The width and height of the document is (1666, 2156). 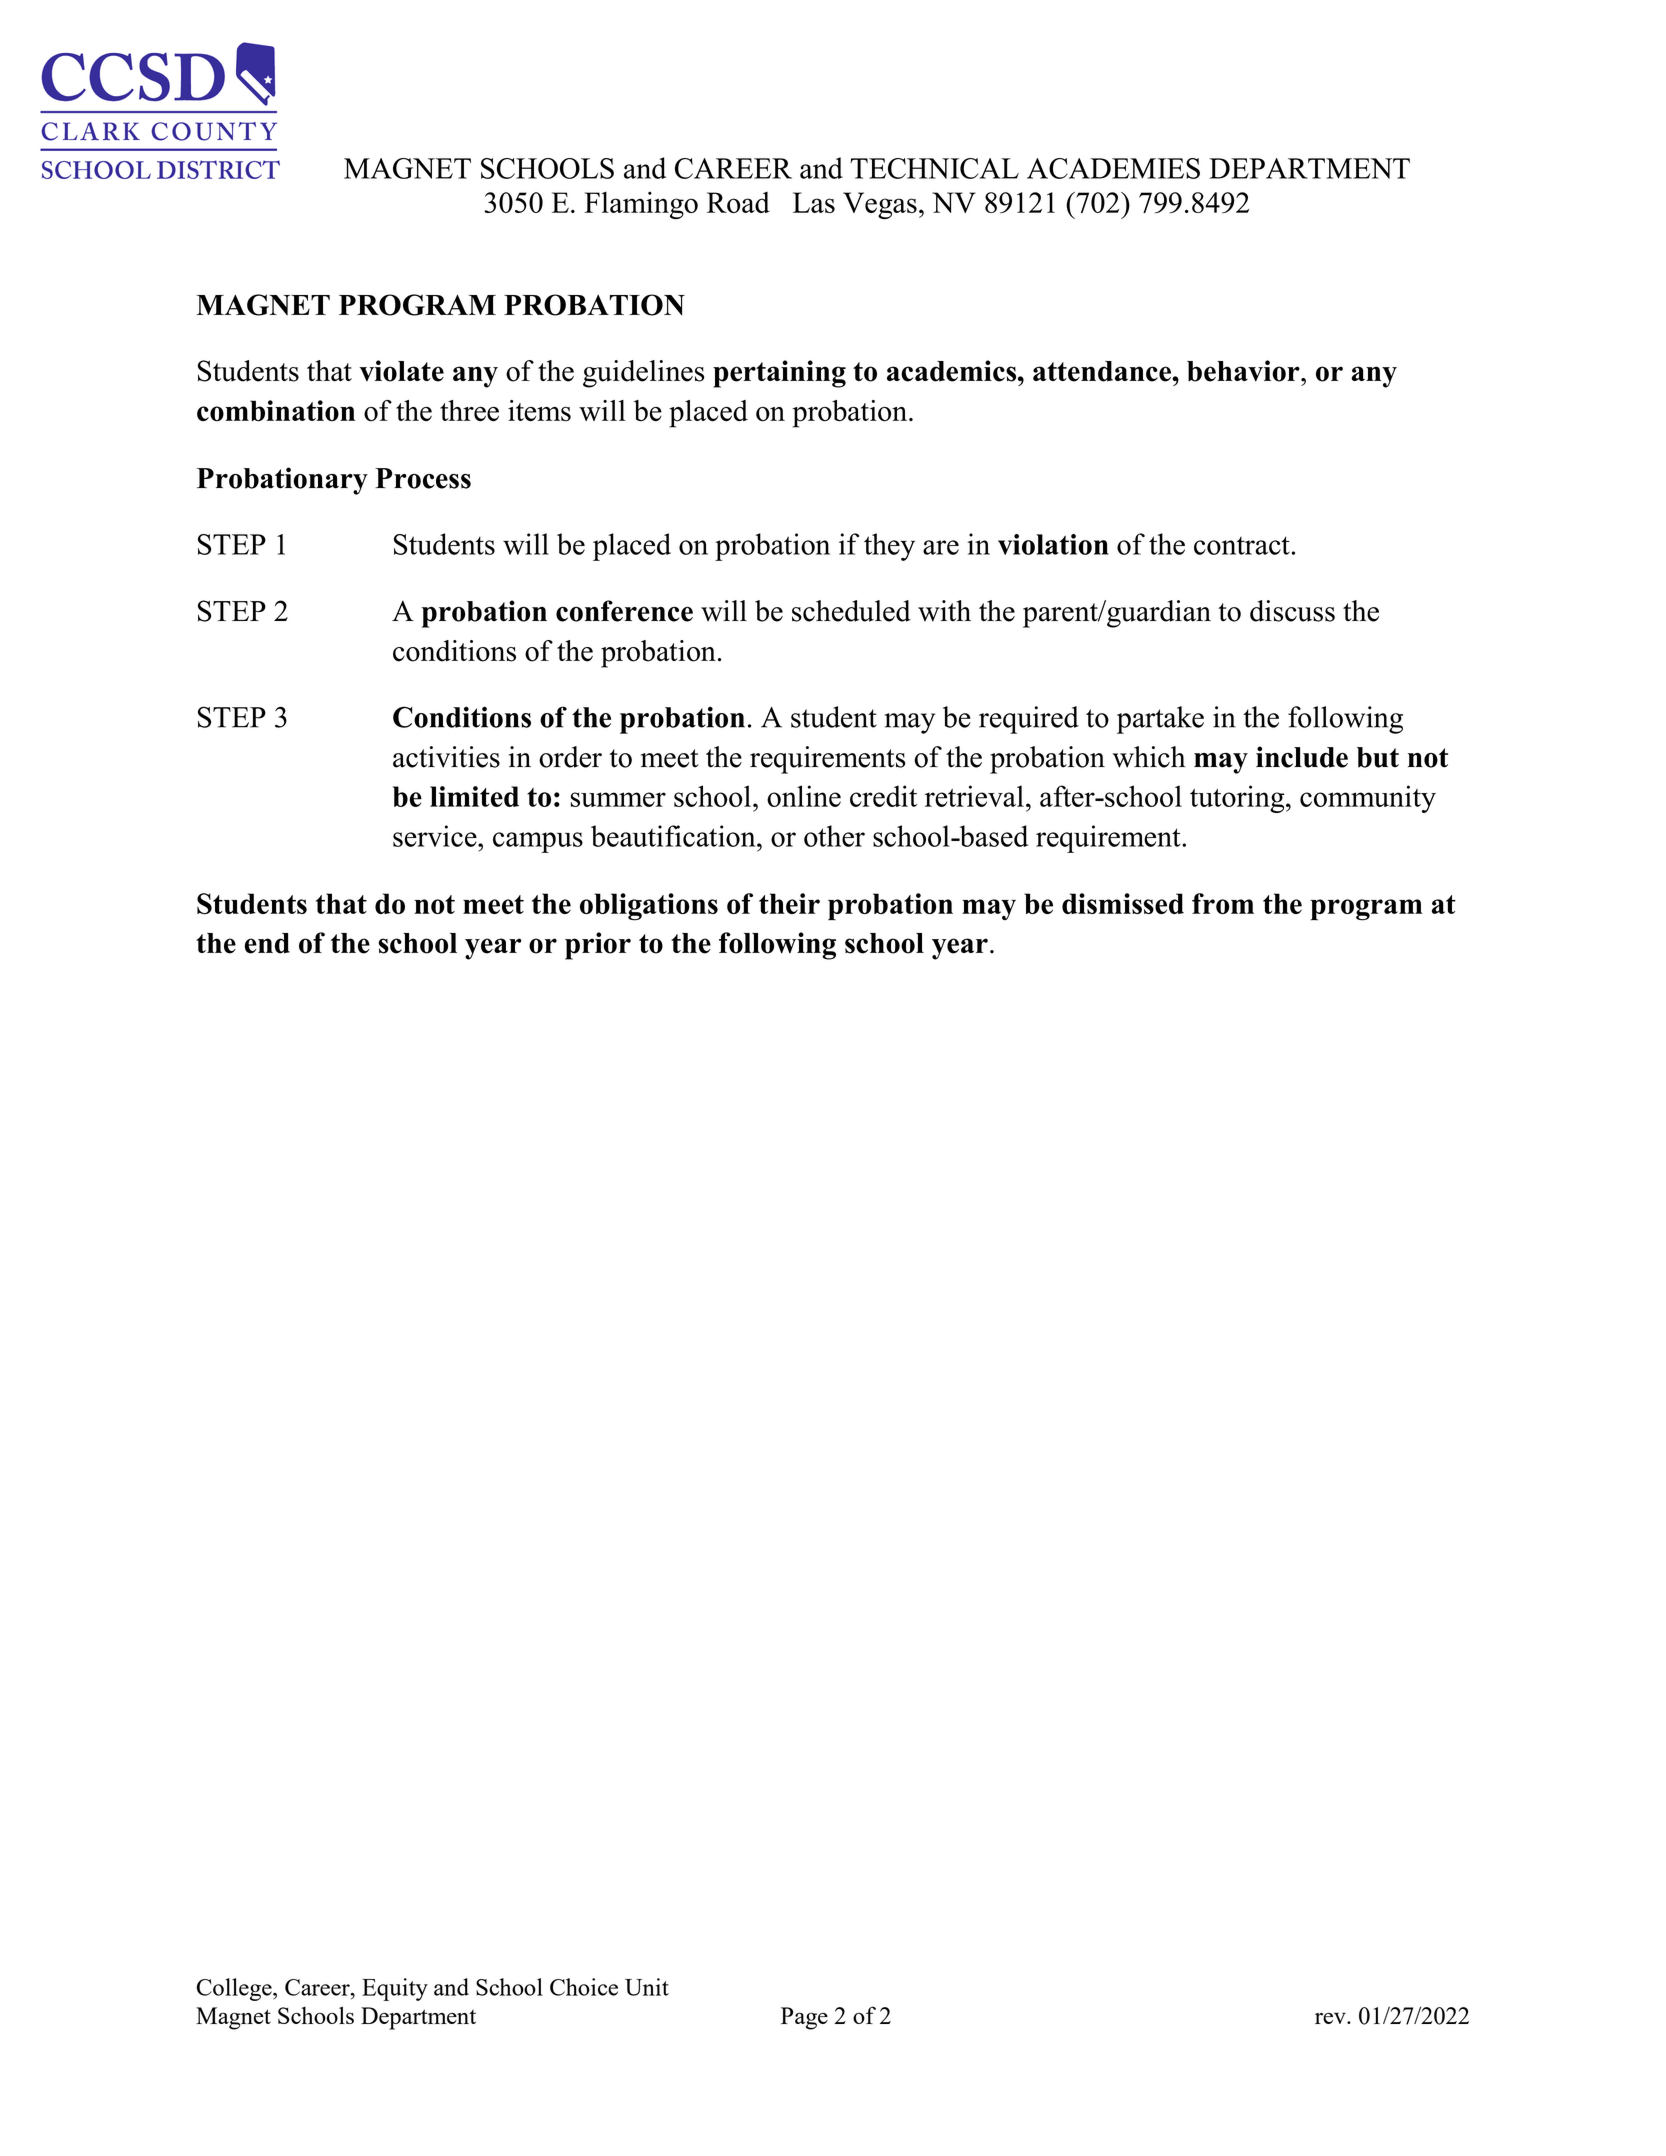 I want to click on obligations, so click(x=649, y=907).
